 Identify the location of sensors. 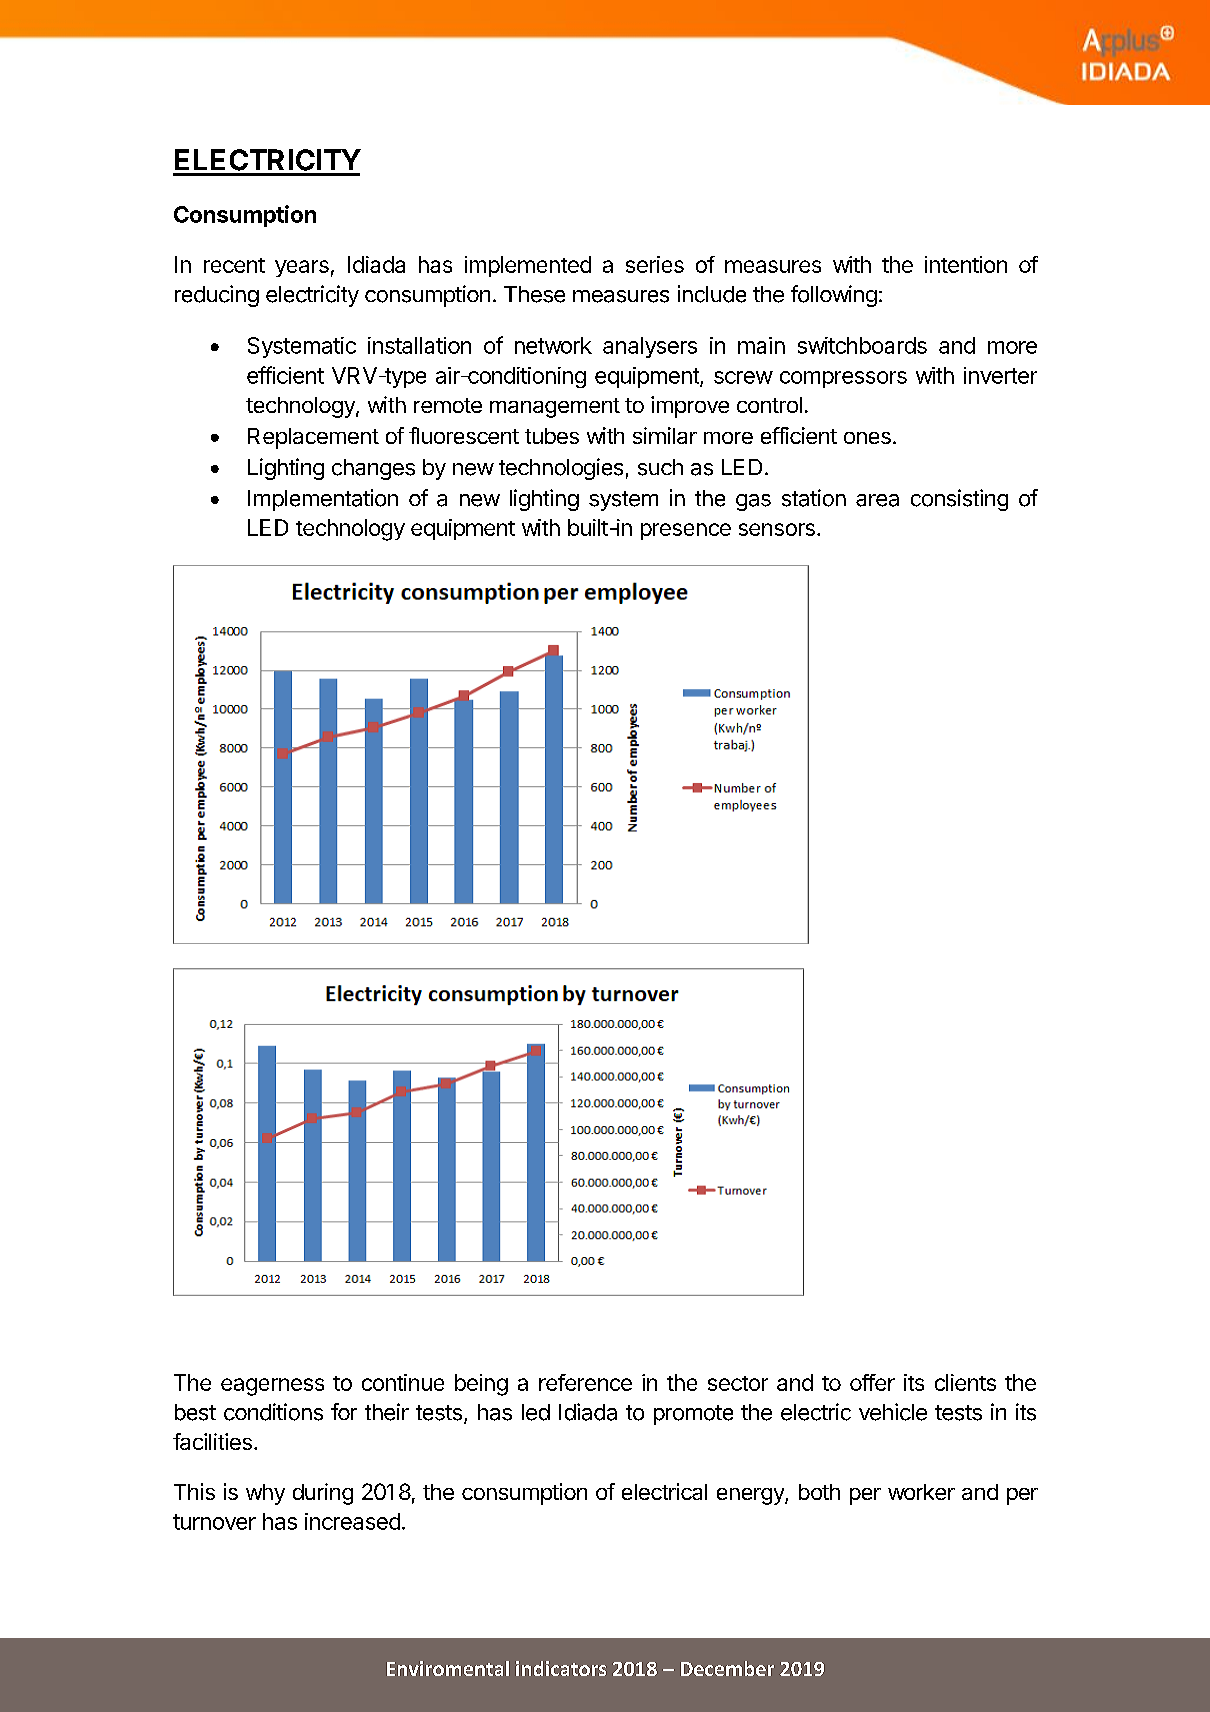
(777, 529).
